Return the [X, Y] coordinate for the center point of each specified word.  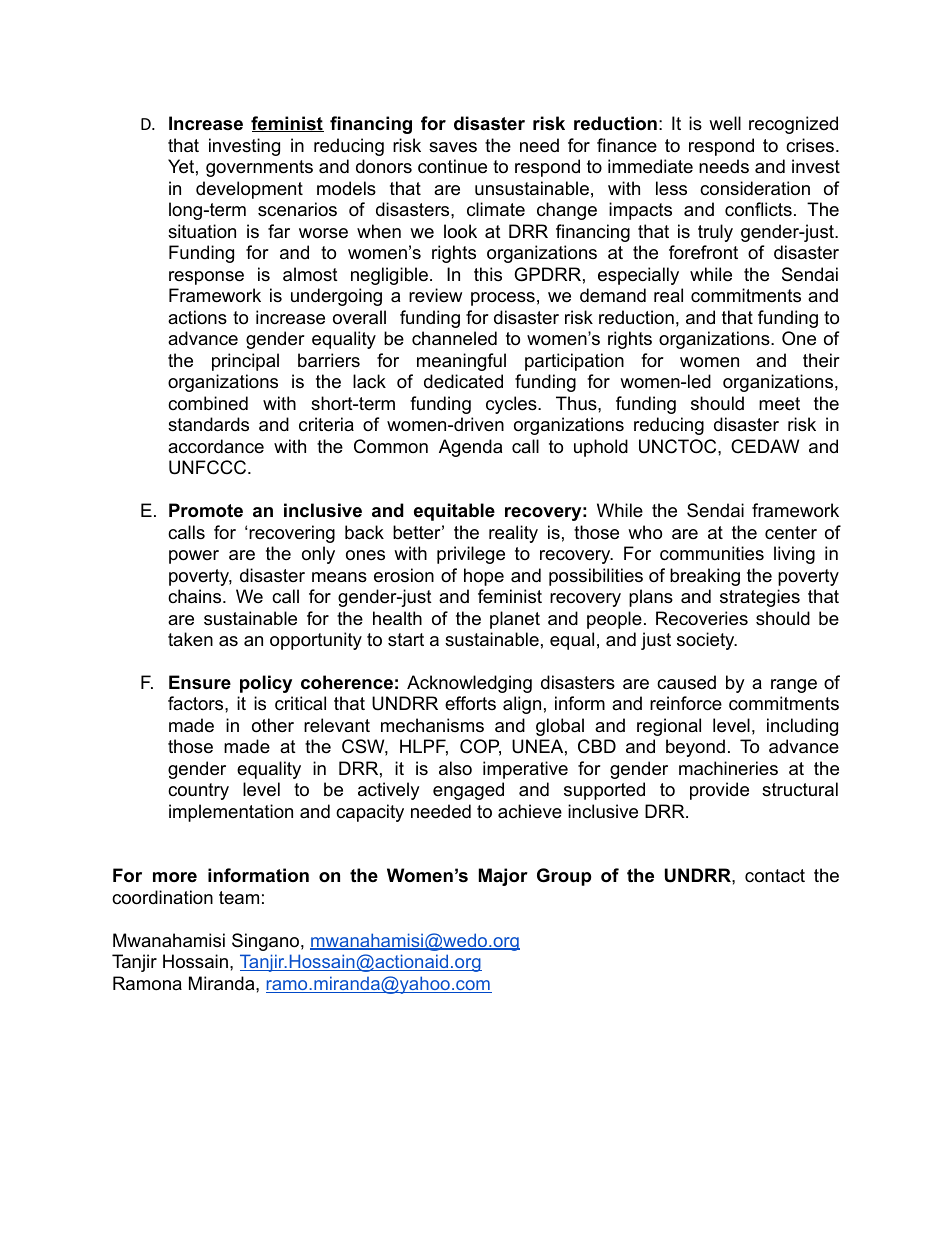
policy [266, 684]
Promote [206, 510]
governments [259, 168]
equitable [454, 512]
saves [453, 147]
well [725, 123]
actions [197, 317]
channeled [454, 338]
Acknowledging [469, 684]
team [239, 897]
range [794, 686]
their [821, 360]
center [791, 533]
